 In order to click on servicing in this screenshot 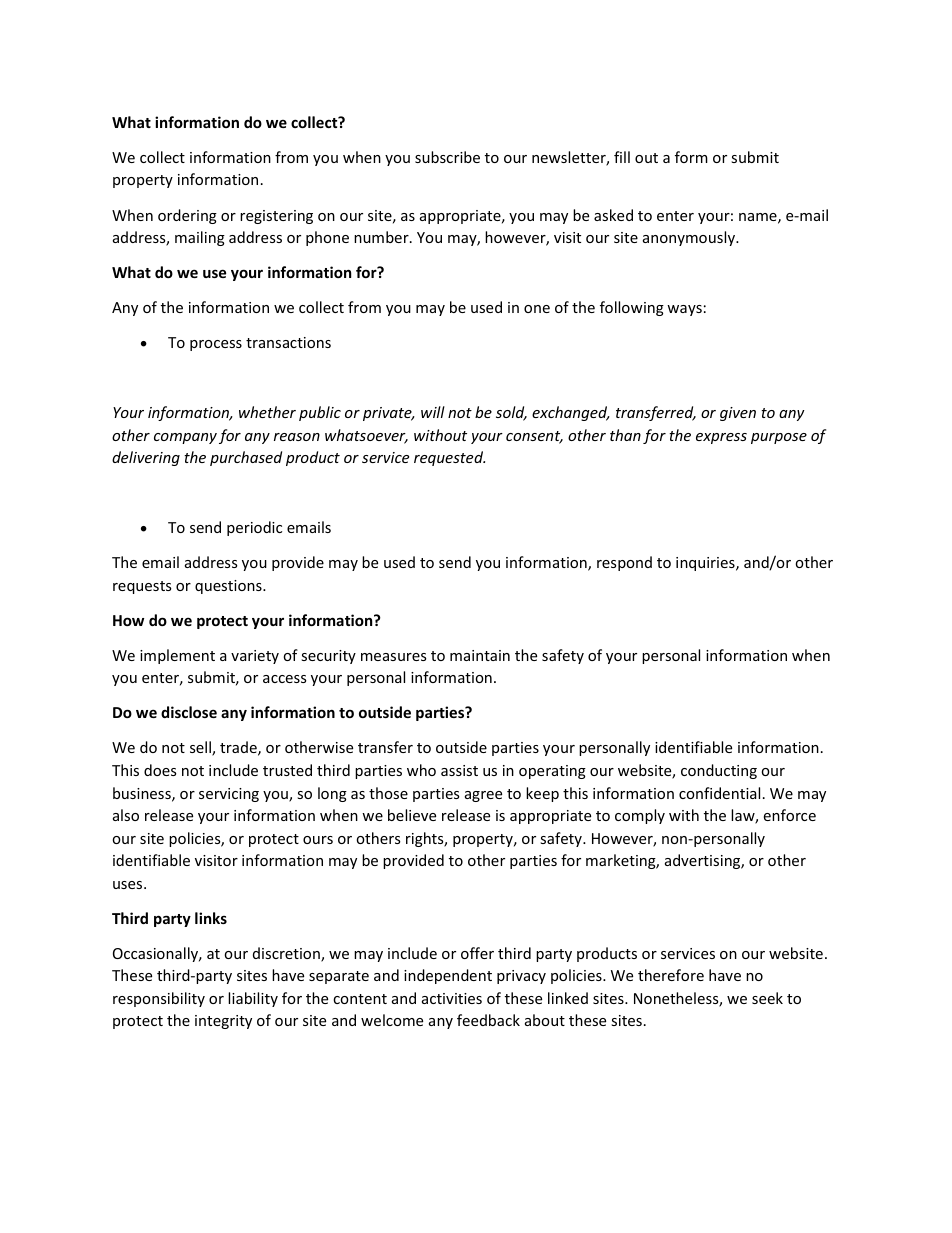, I will do `click(229, 795)`.
